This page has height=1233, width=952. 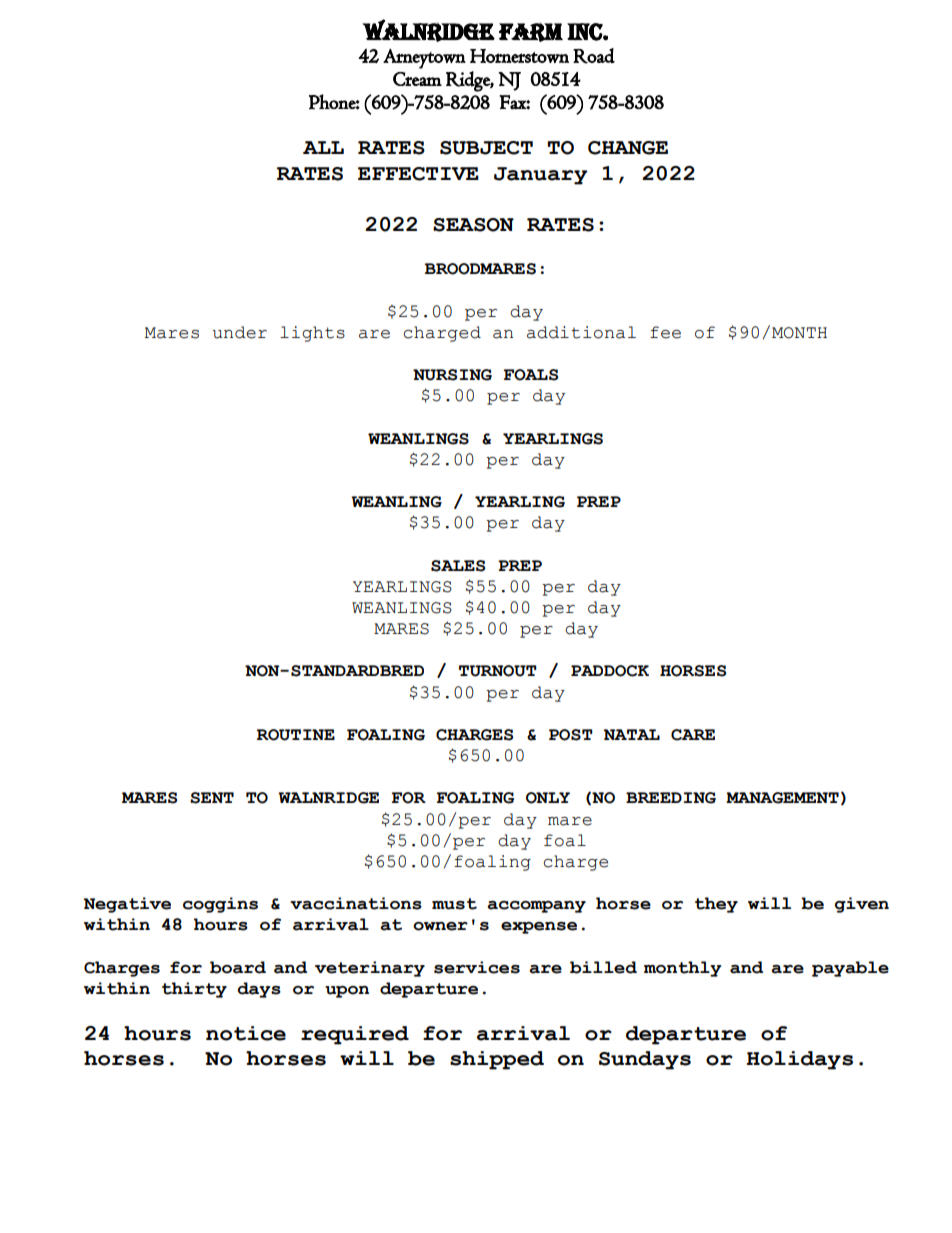 I want to click on FARM, so click(x=531, y=32).
